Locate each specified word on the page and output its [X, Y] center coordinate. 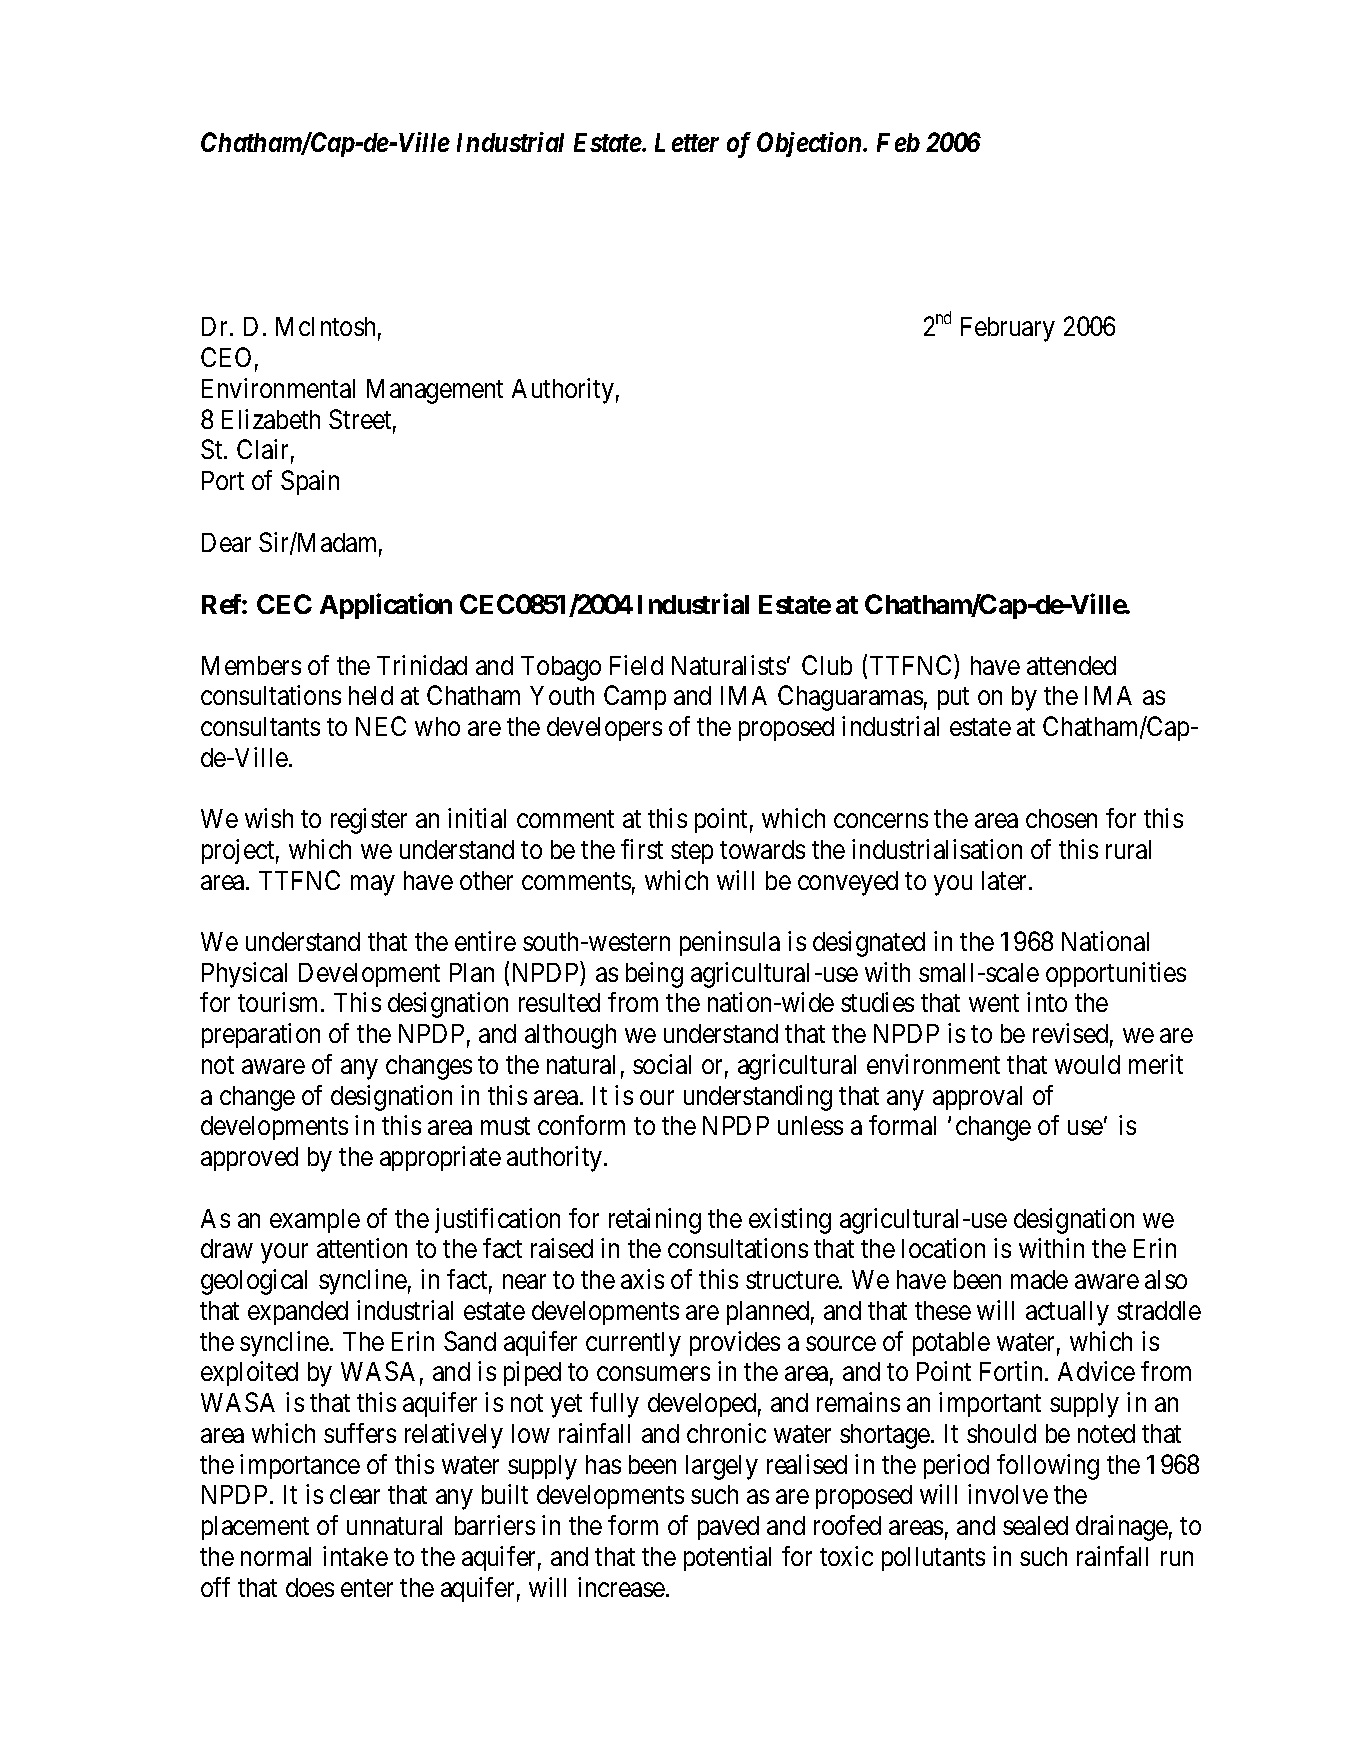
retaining [655, 1221]
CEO [226, 357]
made [1039, 1279]
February [1008, 329]
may [373, 885]
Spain [310, 482]
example [315, 1221]
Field [636, 665]
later [1006, 880]
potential [727, 1558]
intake [355, 1556]
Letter [687, 142]
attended [1071, 665]
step [692, 853]
